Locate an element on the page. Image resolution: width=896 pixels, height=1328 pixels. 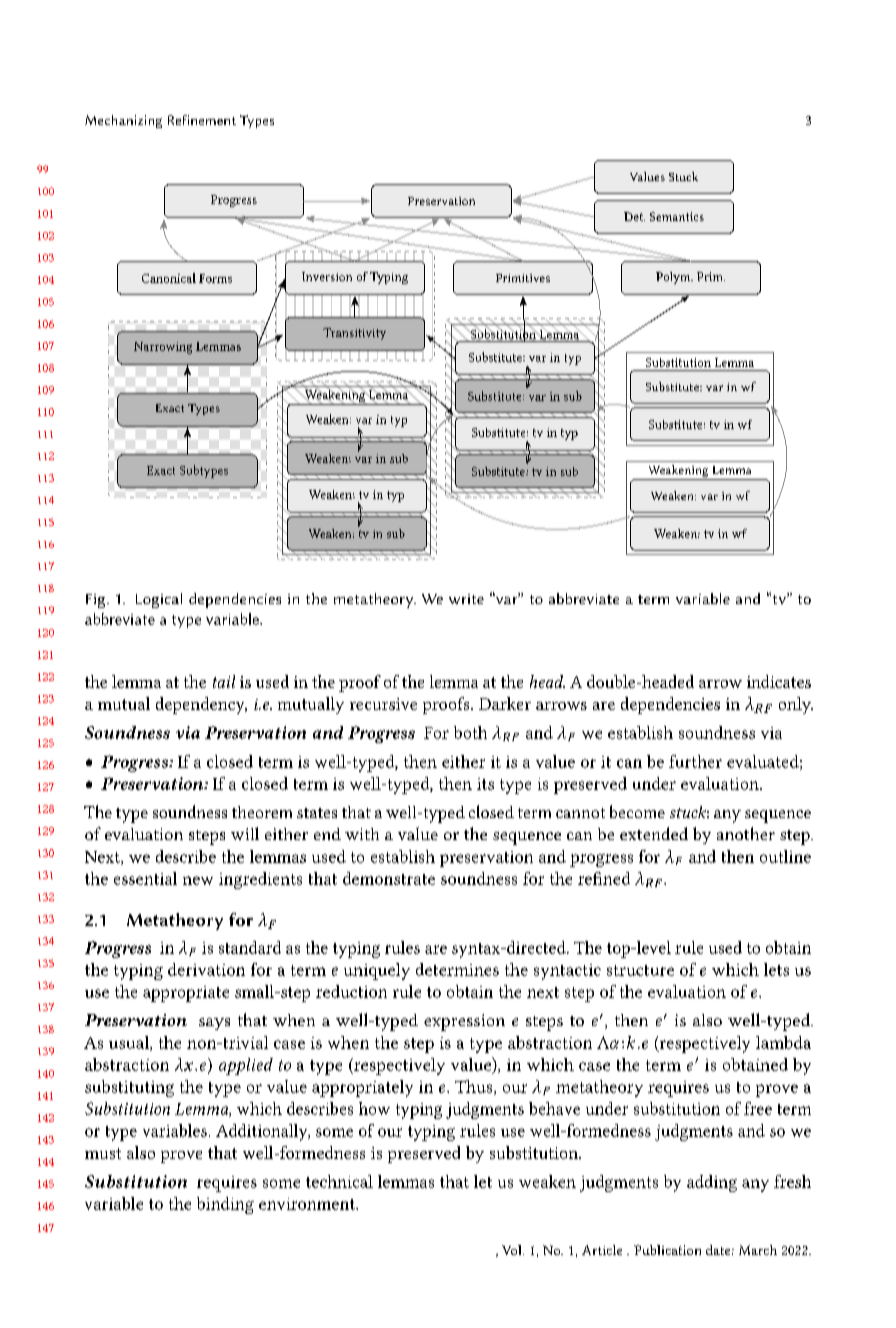
adding is located at coordinates (712, 1183).
